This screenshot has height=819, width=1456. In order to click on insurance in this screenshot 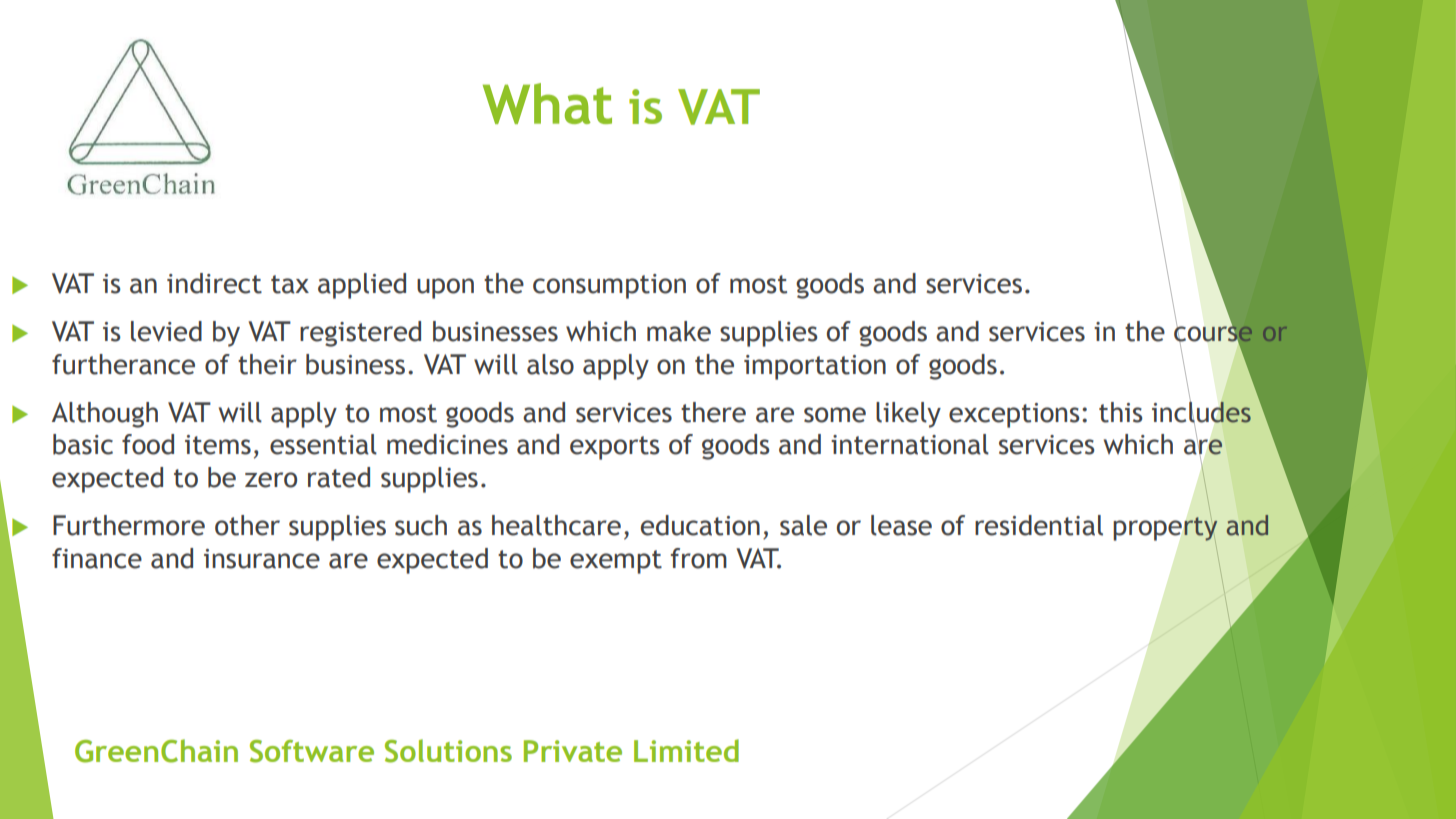, I will do `click(262, 559)`.
